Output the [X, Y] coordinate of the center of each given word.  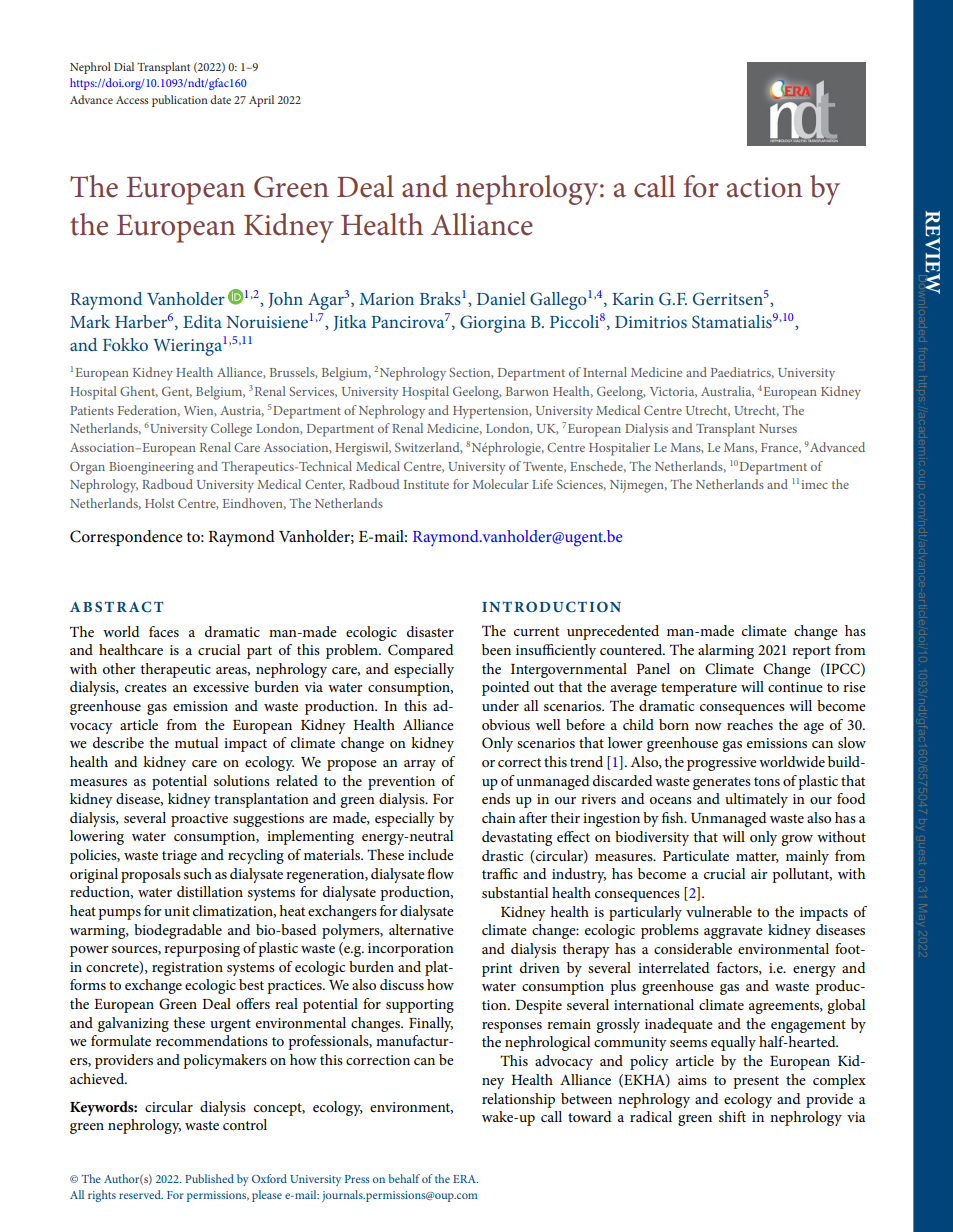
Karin [633, 299]
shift [732, 1116]
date [220, 99]
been [496, 649]
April [261, 101]
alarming [726, 651]
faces [164, 631]
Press [357, 1179]
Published [209, 1178]
